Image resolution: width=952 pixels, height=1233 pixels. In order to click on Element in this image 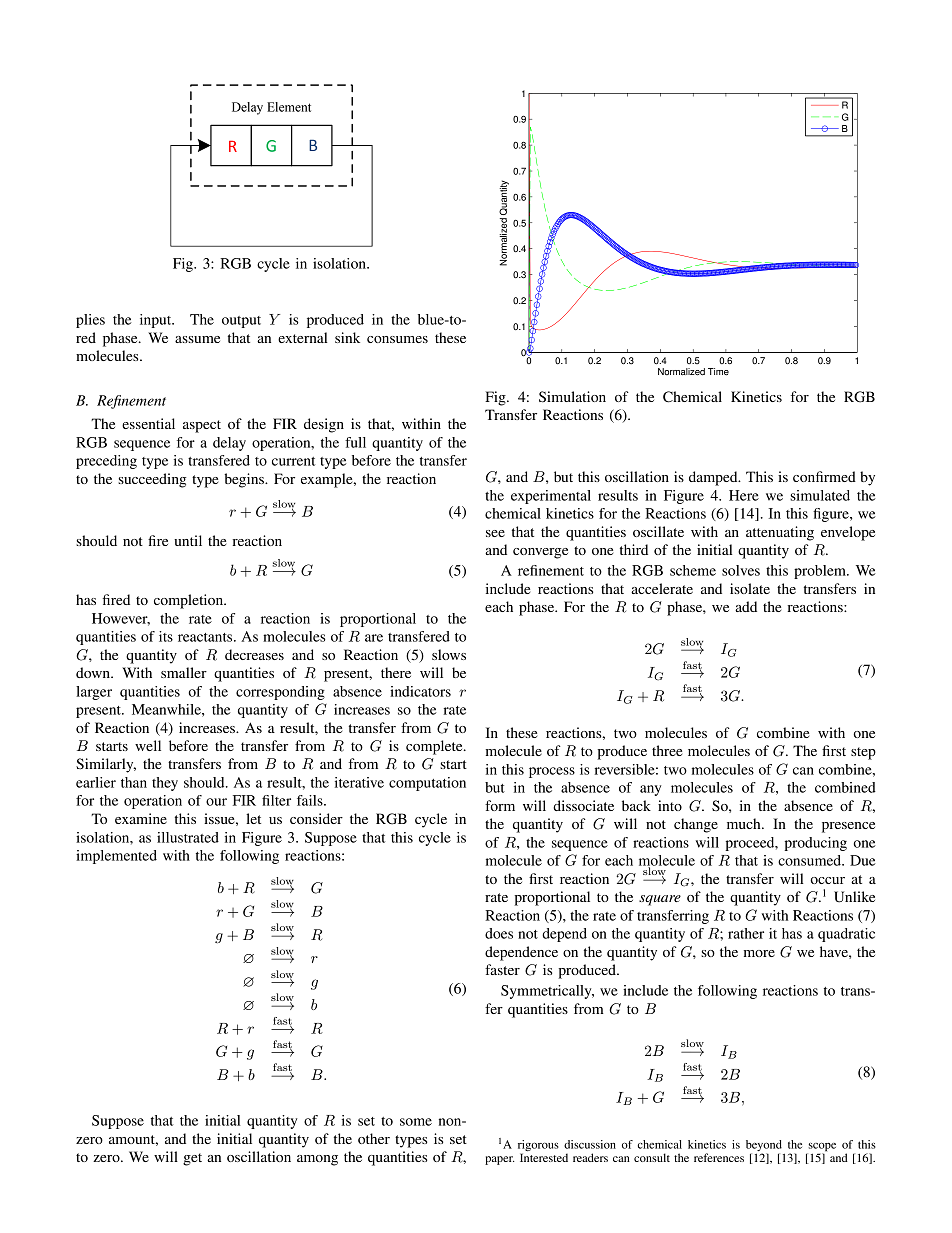, I will do `click(289, 107)`.
